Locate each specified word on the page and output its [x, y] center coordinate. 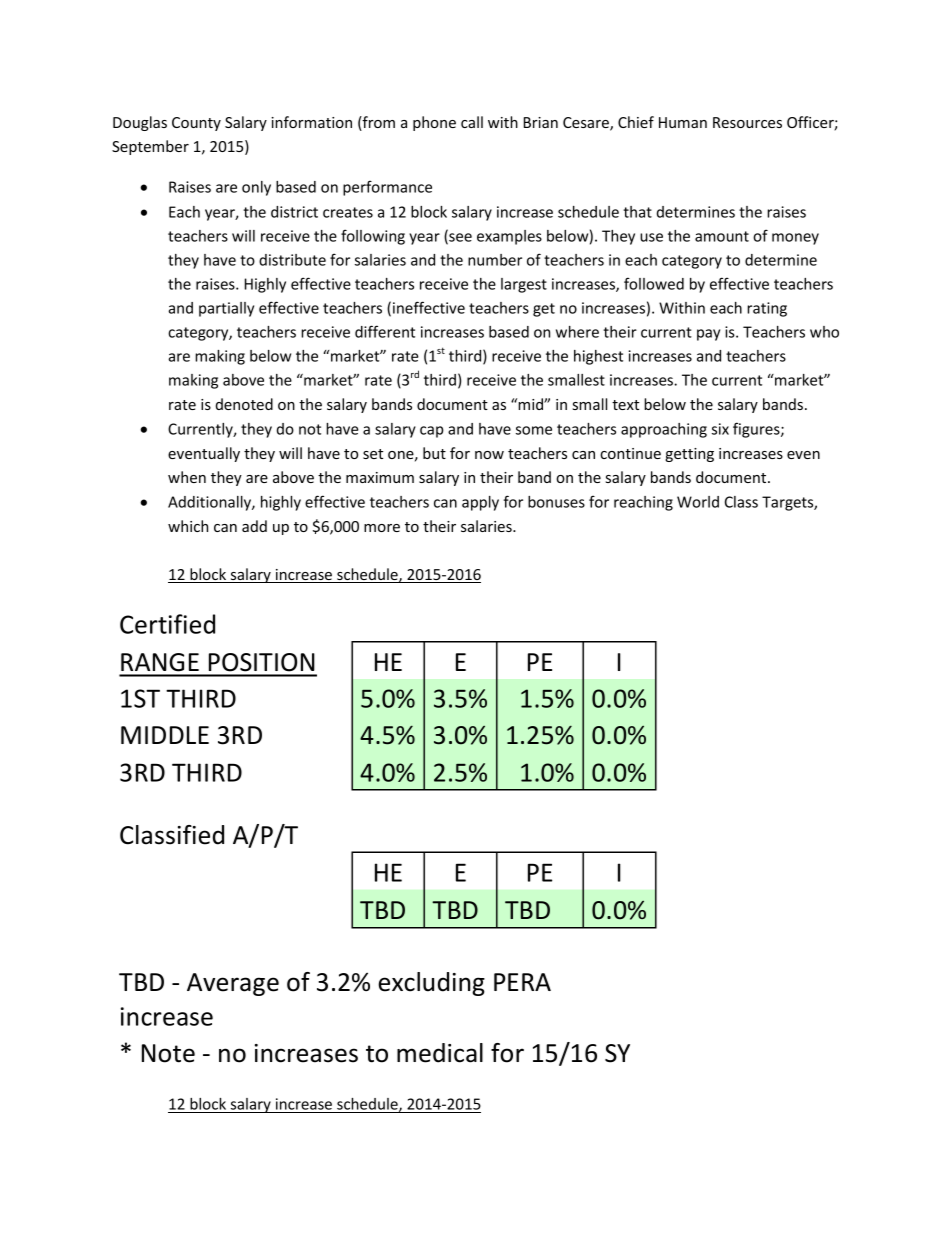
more [382, 528]
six [720, 429]
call [472, 122]
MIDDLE [165, 735]
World [698, 502]
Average [233, 984]
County [196, 124]
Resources [747, 122]
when [187, 477]
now [489, 455]
